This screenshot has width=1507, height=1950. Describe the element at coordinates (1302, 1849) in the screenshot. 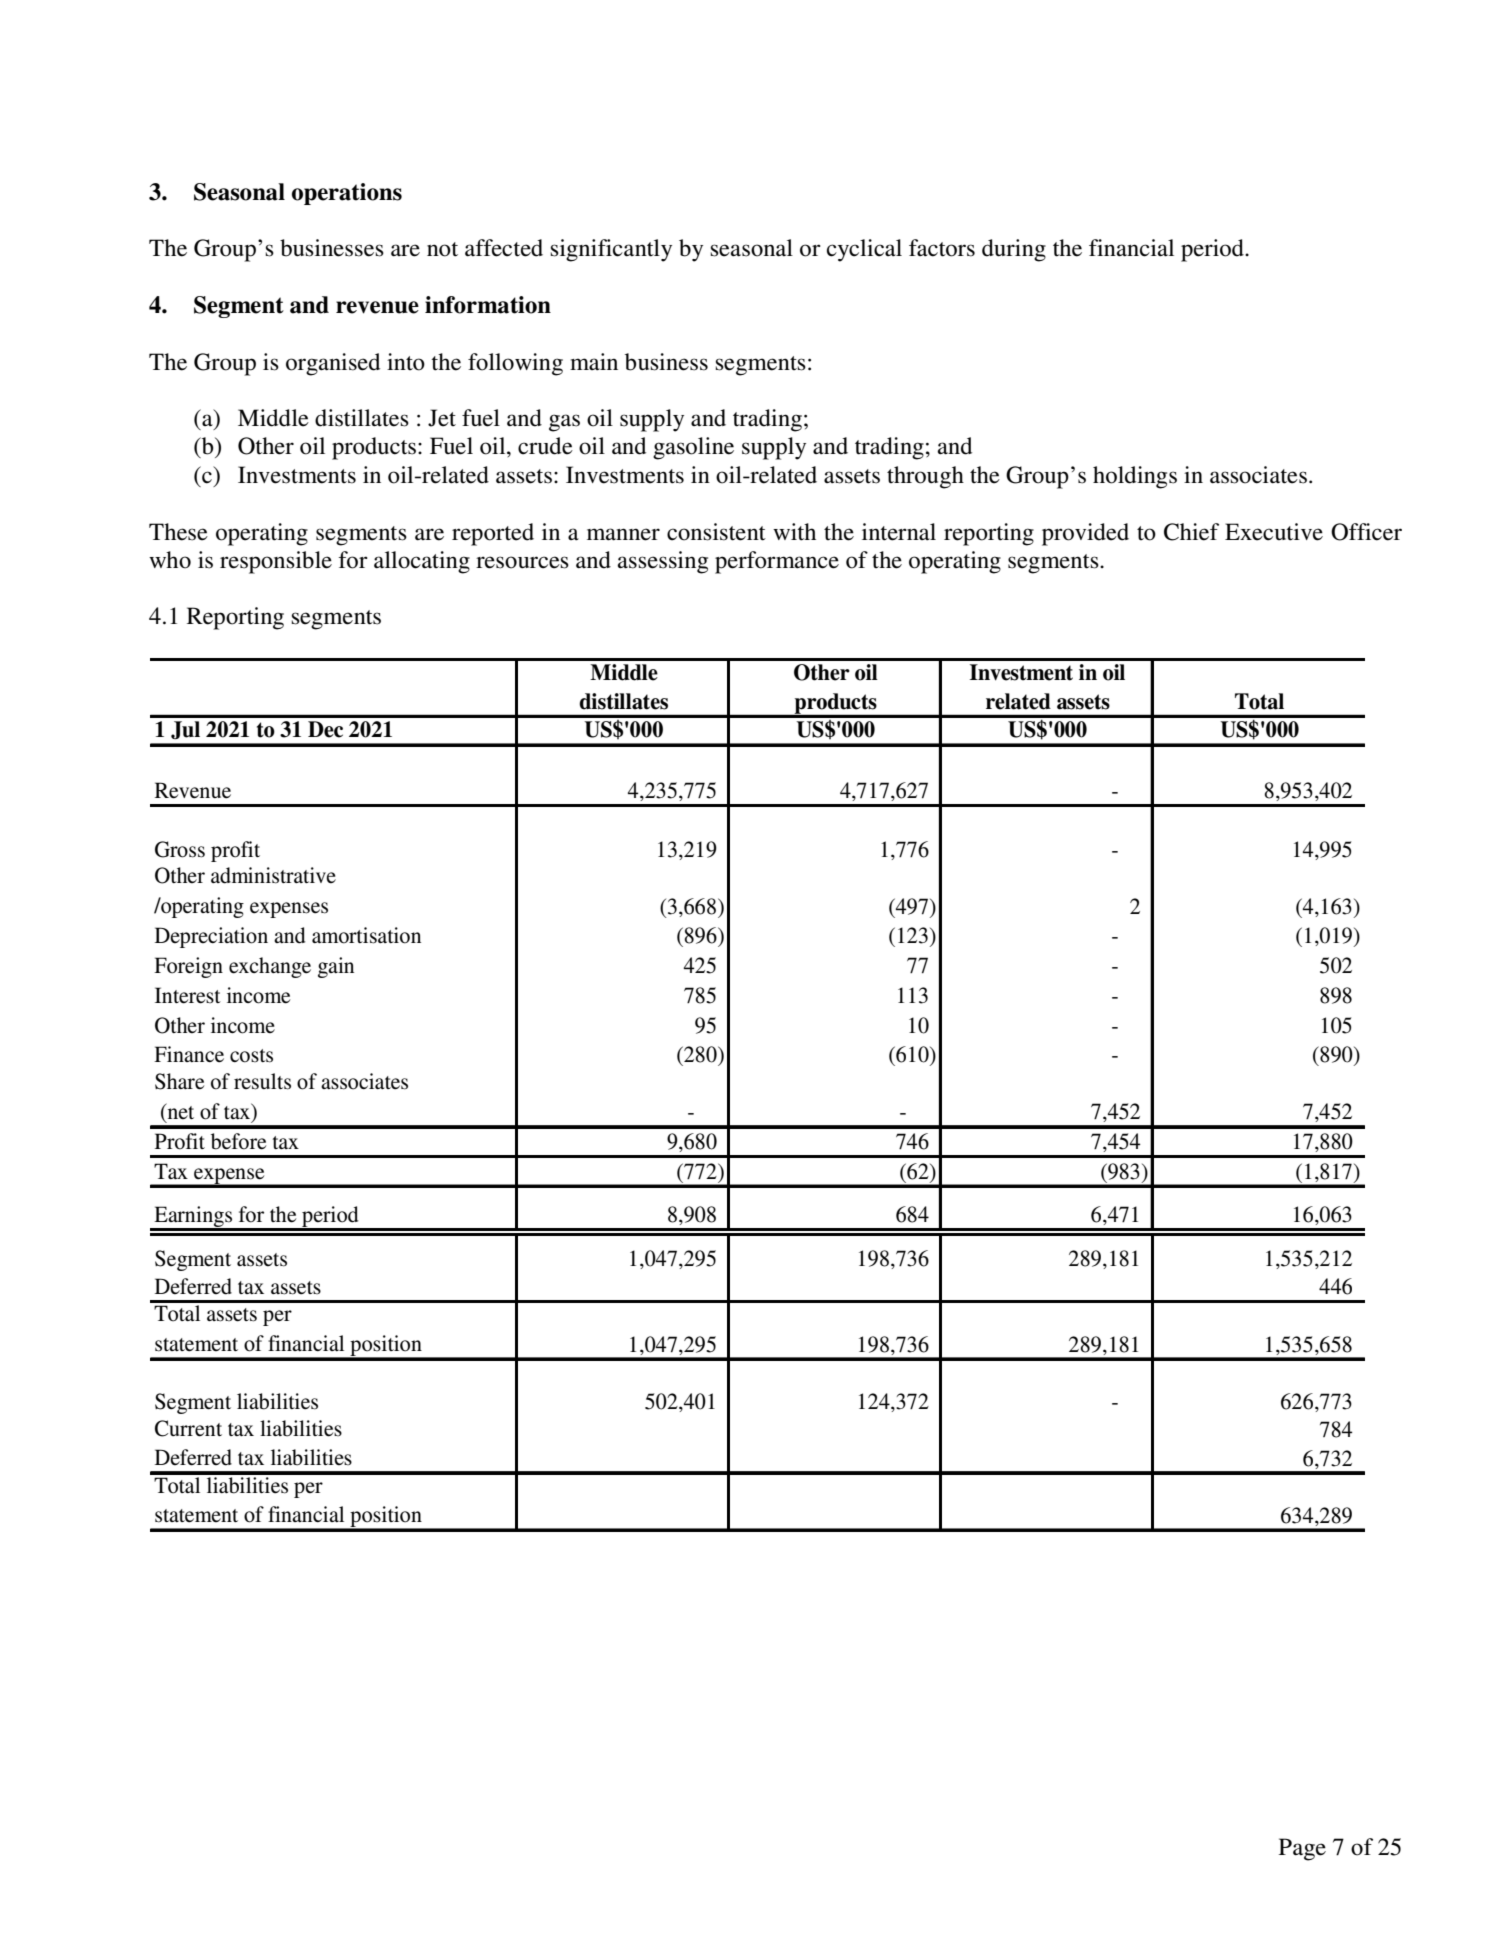

I see `Page` at that location.
